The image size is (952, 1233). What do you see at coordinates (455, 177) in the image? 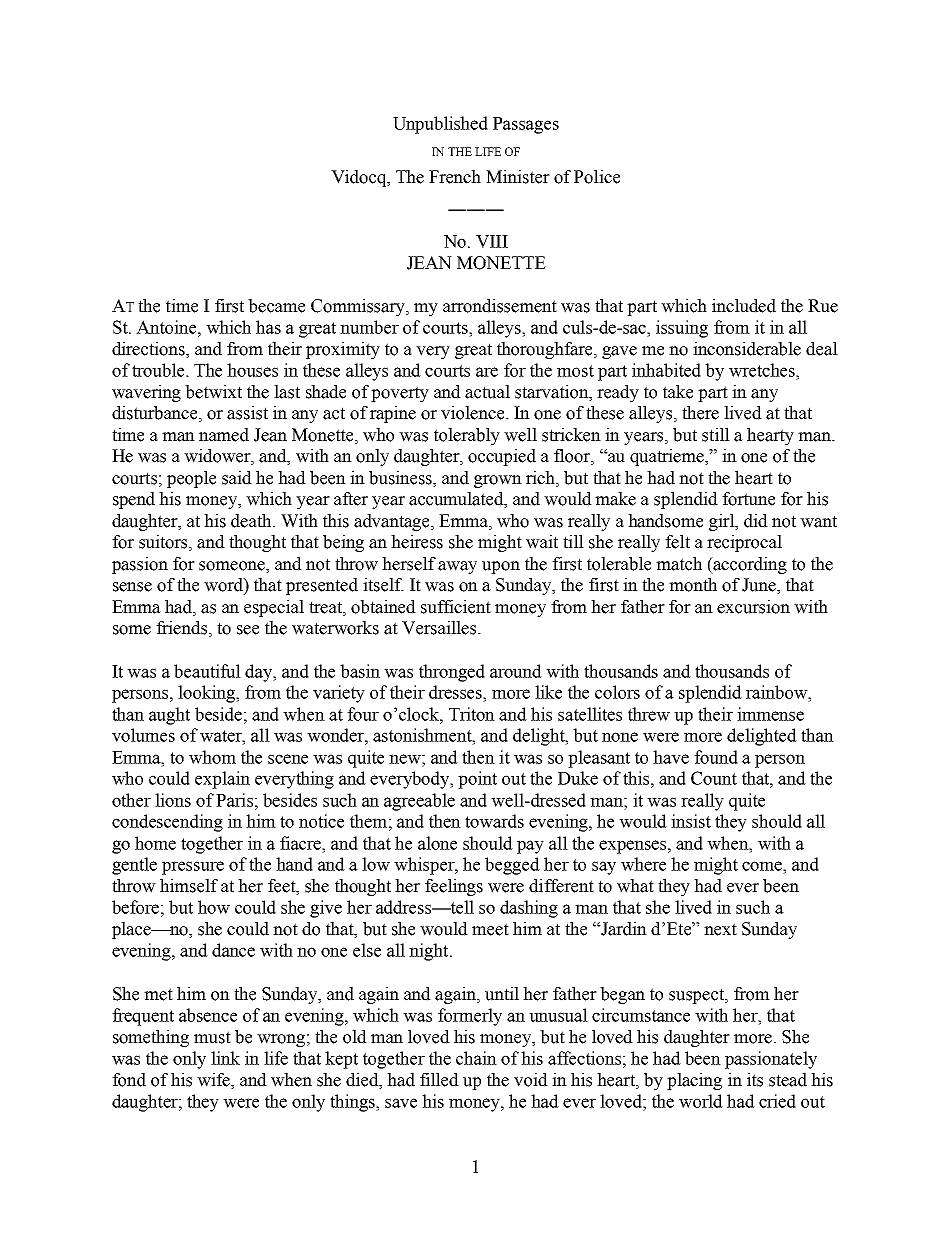
I see `French` at bounding box center [455, 177].
